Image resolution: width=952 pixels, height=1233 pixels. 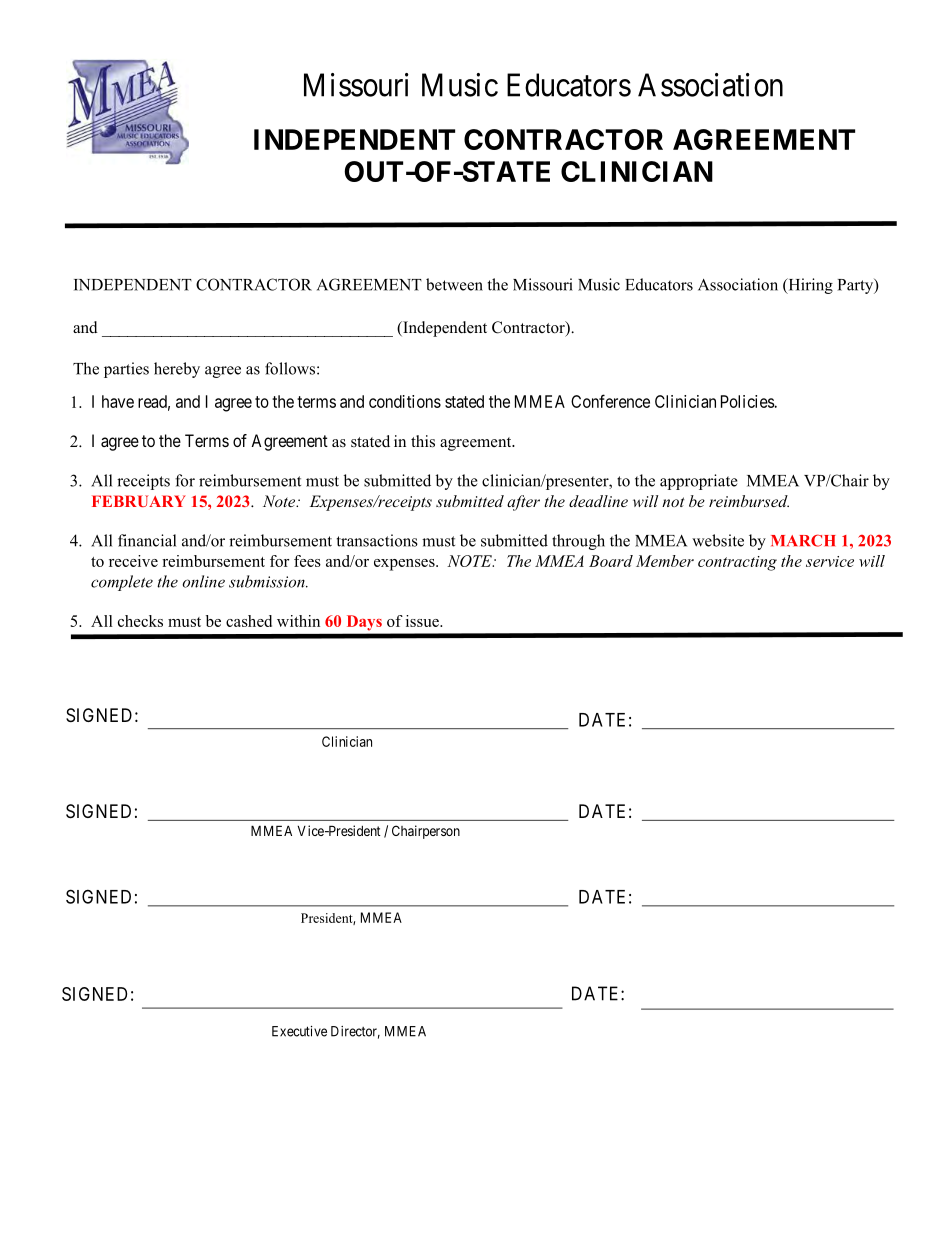 I want to click on website, so click(x=718, y=540).
